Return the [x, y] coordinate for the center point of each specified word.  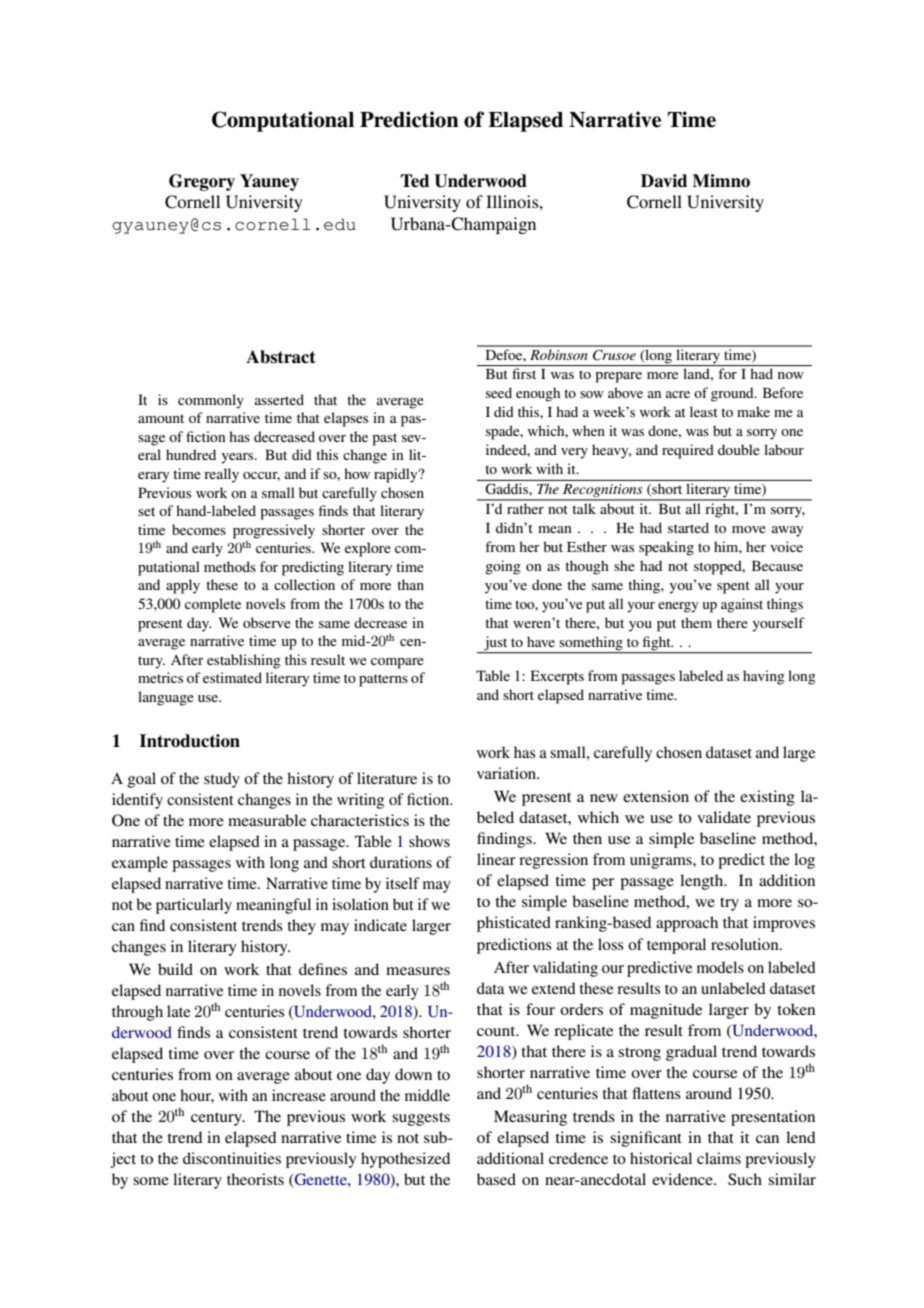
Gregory [202, 182]
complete [213, 605]
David [664, 181]
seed [499, 392]
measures [418, 971]
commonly [211, 401]
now [791, 375]
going [503, 567]
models [720, 967]
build [175, 969]
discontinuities [232, 1158]
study [222, 780]
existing [767, 798]
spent [733, 587]
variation [508, 773]
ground [733, 394]
